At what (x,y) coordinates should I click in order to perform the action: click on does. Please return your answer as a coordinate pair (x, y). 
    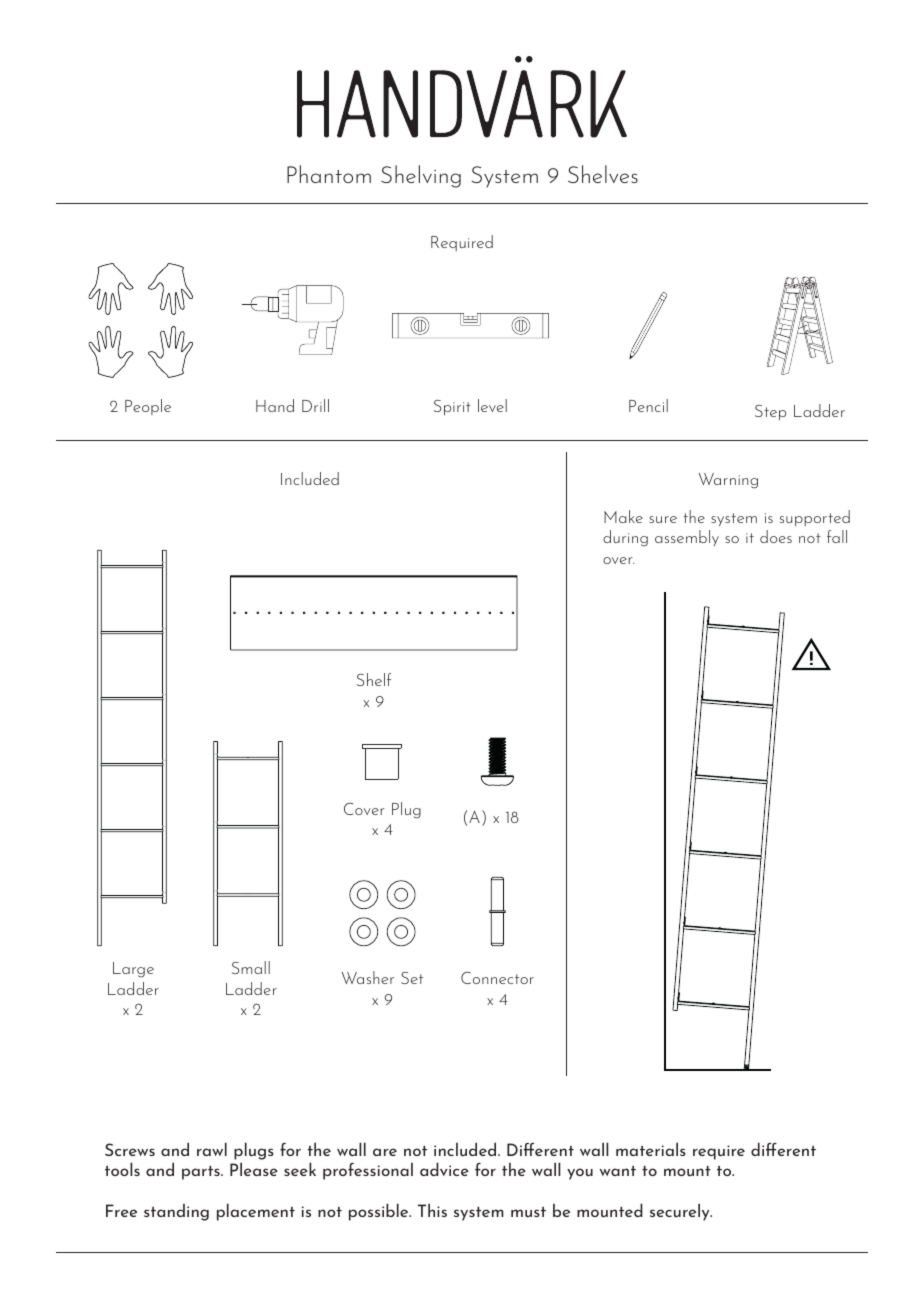
    Looking at the image, I should click on (776, 536).
